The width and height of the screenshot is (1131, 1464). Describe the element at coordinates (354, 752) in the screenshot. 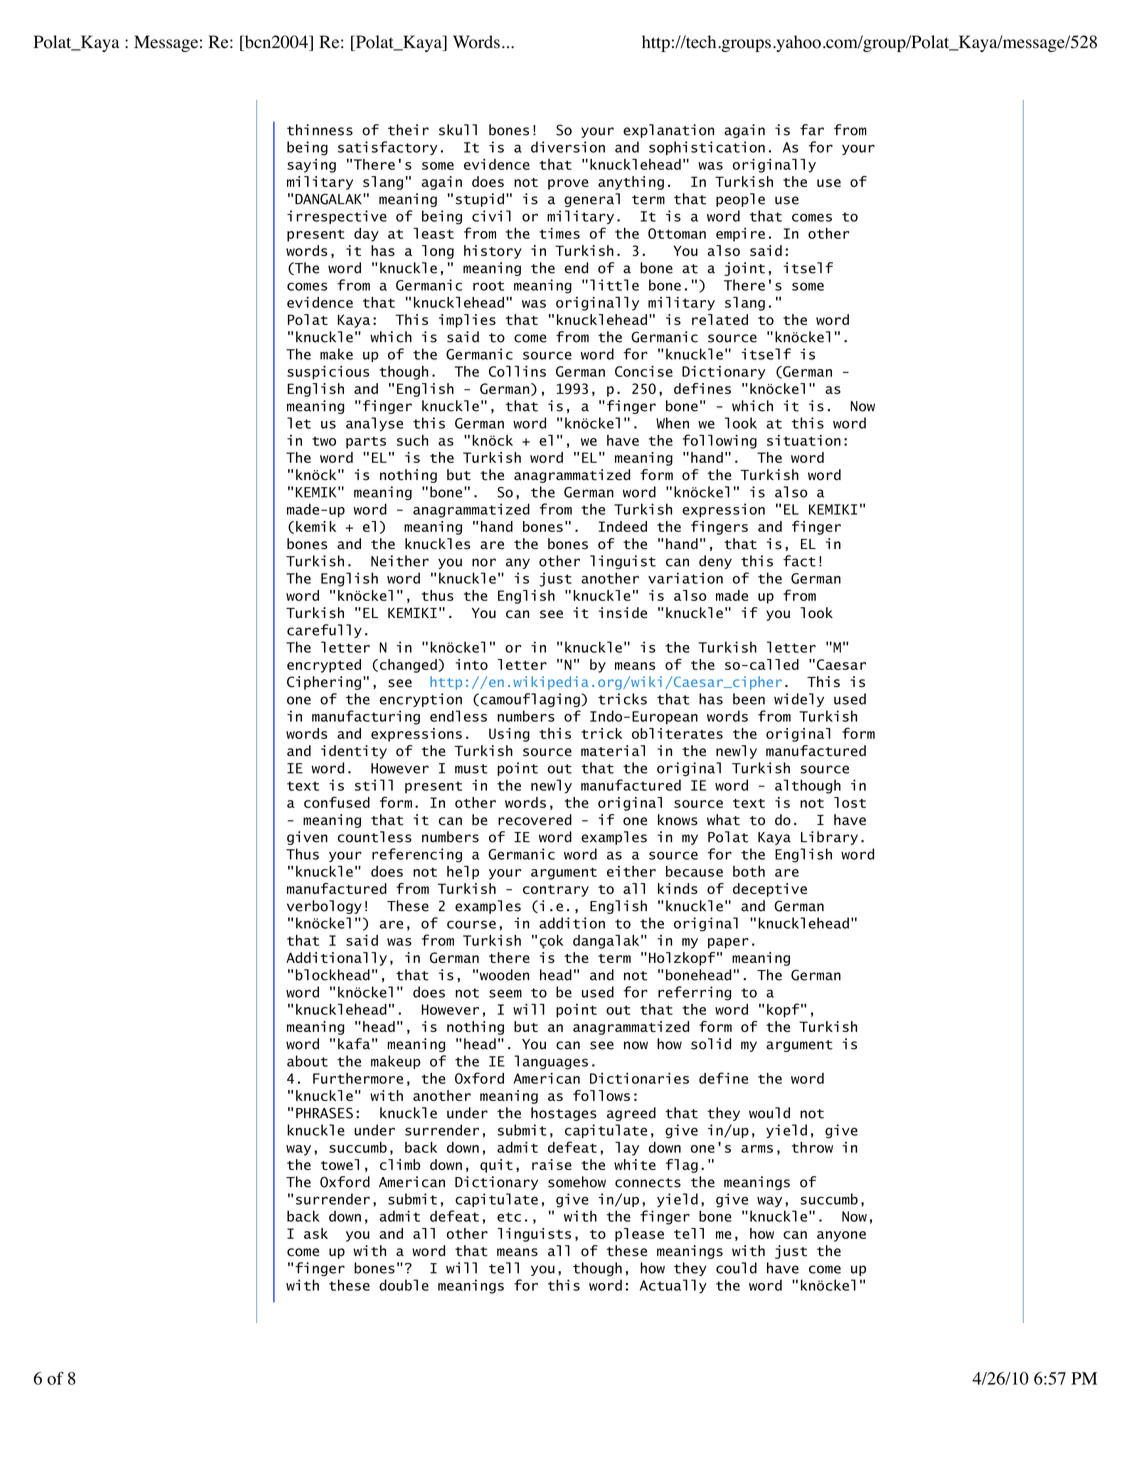

I see `identity` at that location.
